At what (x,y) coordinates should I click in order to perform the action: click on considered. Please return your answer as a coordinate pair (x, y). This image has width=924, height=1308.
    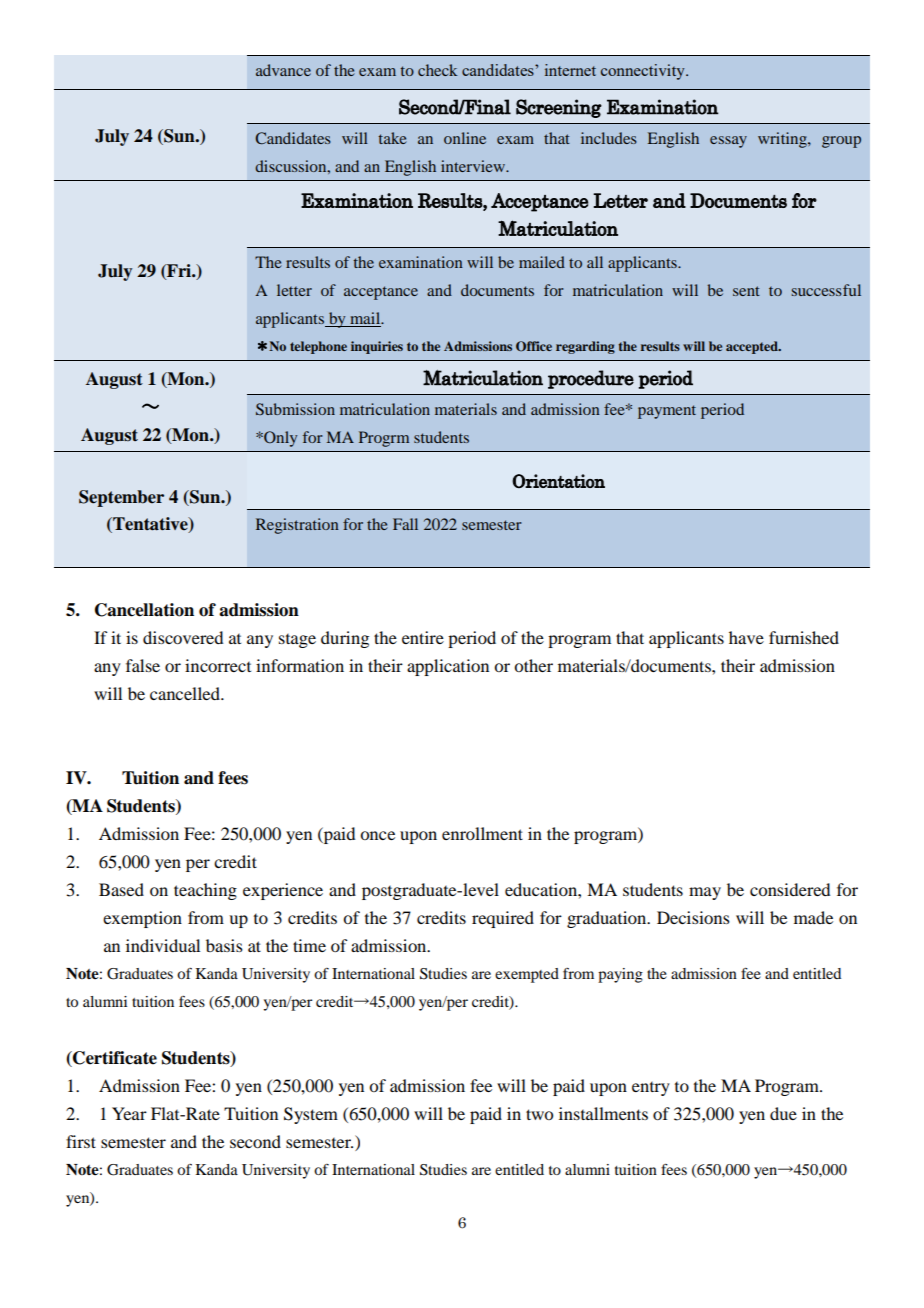
    Looking at the image, I should click on (790, 889).
